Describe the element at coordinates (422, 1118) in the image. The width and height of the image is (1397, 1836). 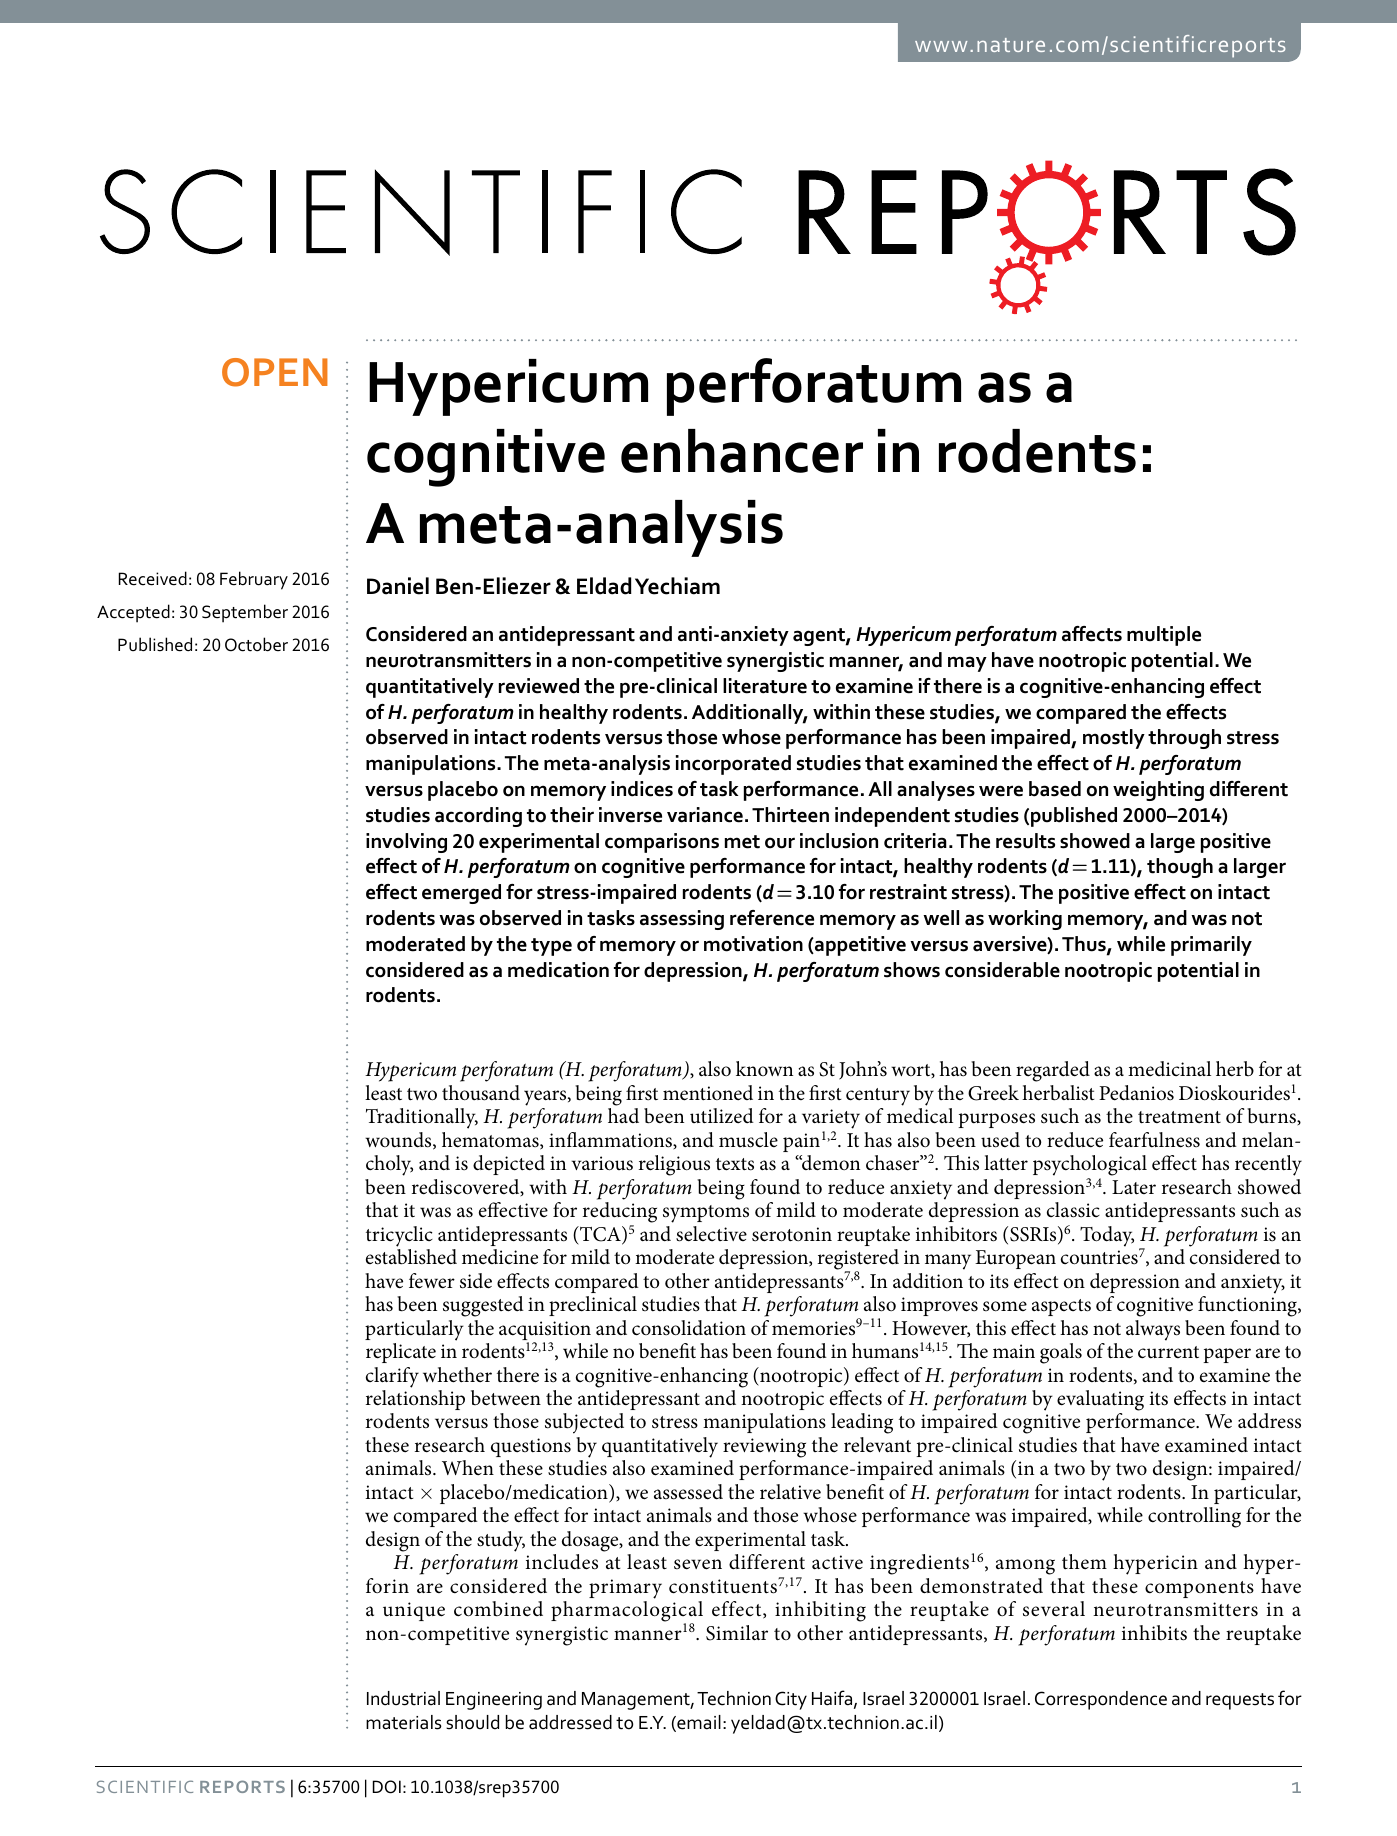
I see `Traditionally` at that location.
